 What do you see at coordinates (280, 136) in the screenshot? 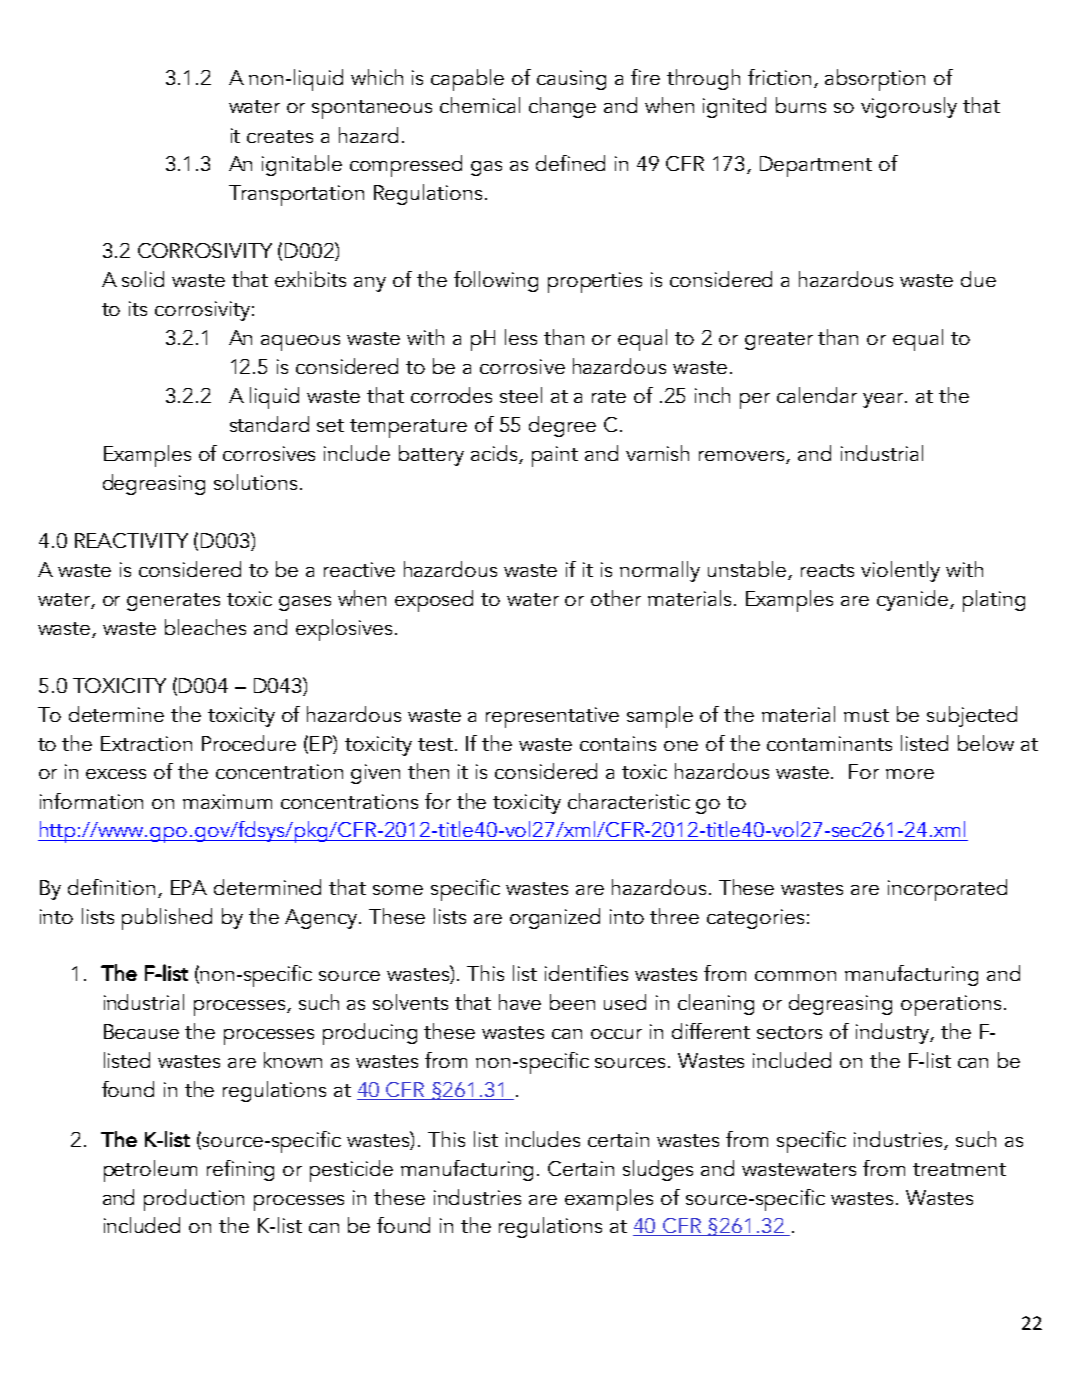
I see `creates` at bounding box center [280, 136].
